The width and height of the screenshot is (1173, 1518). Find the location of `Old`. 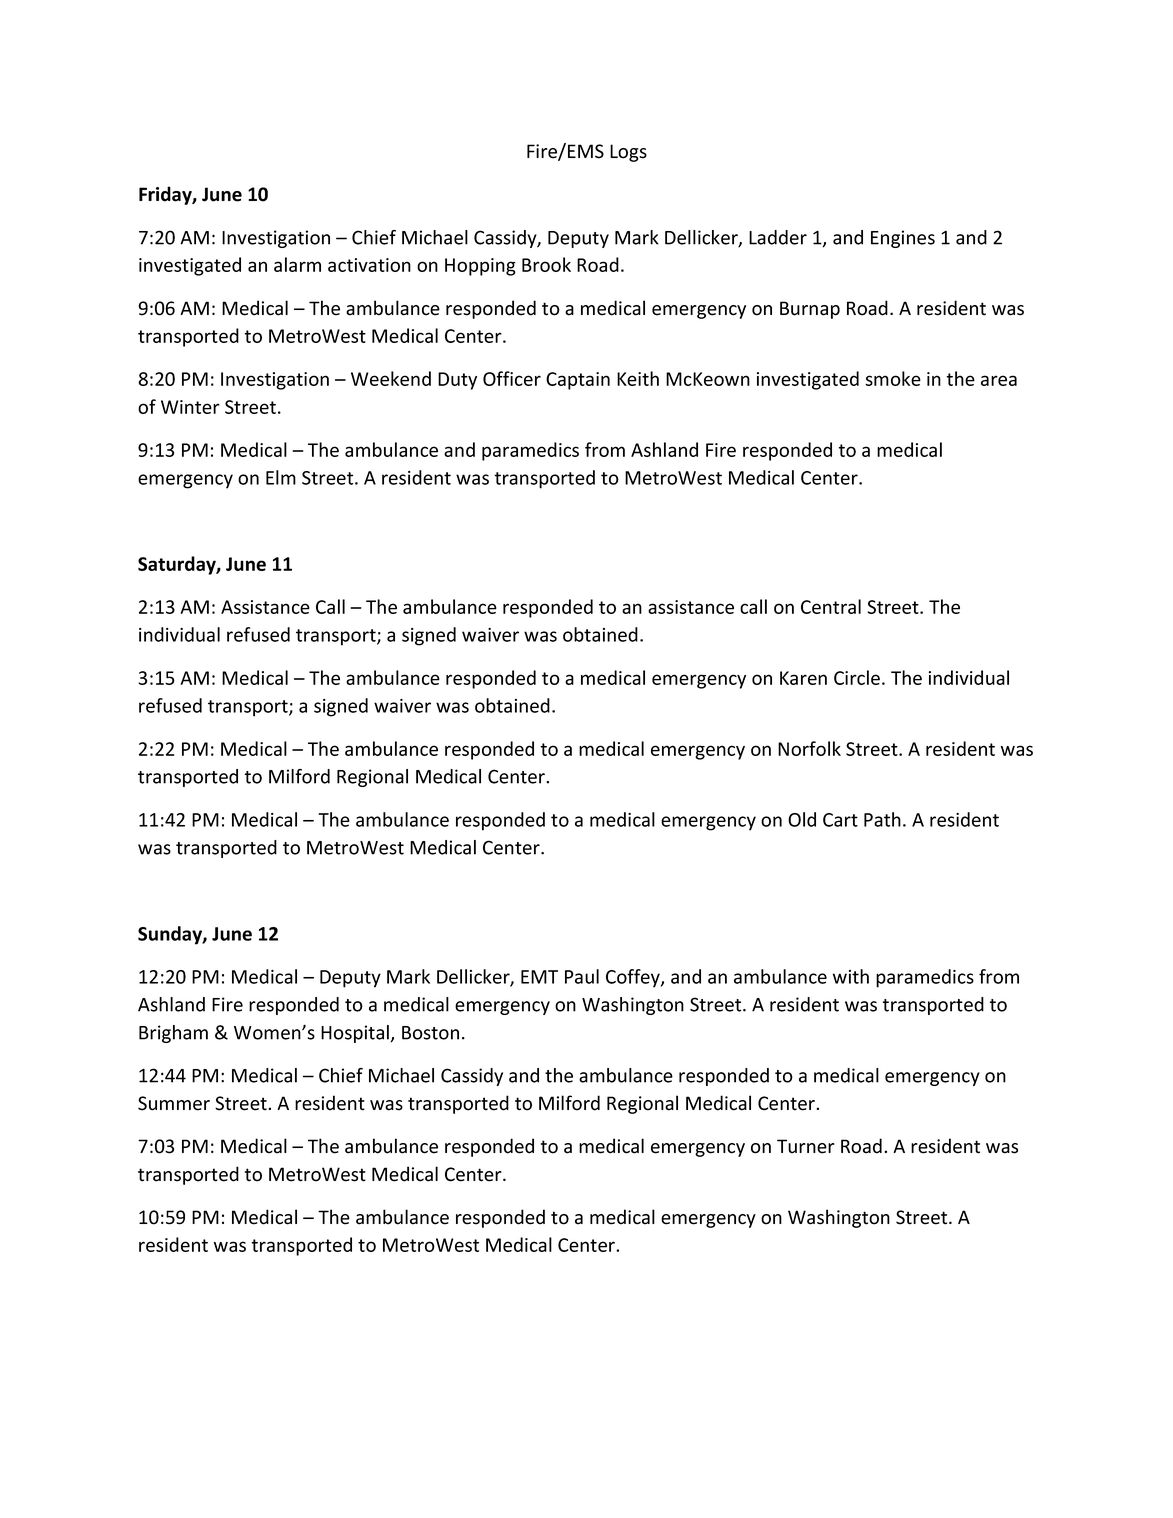

Old is located at coordinates (802, 819).
